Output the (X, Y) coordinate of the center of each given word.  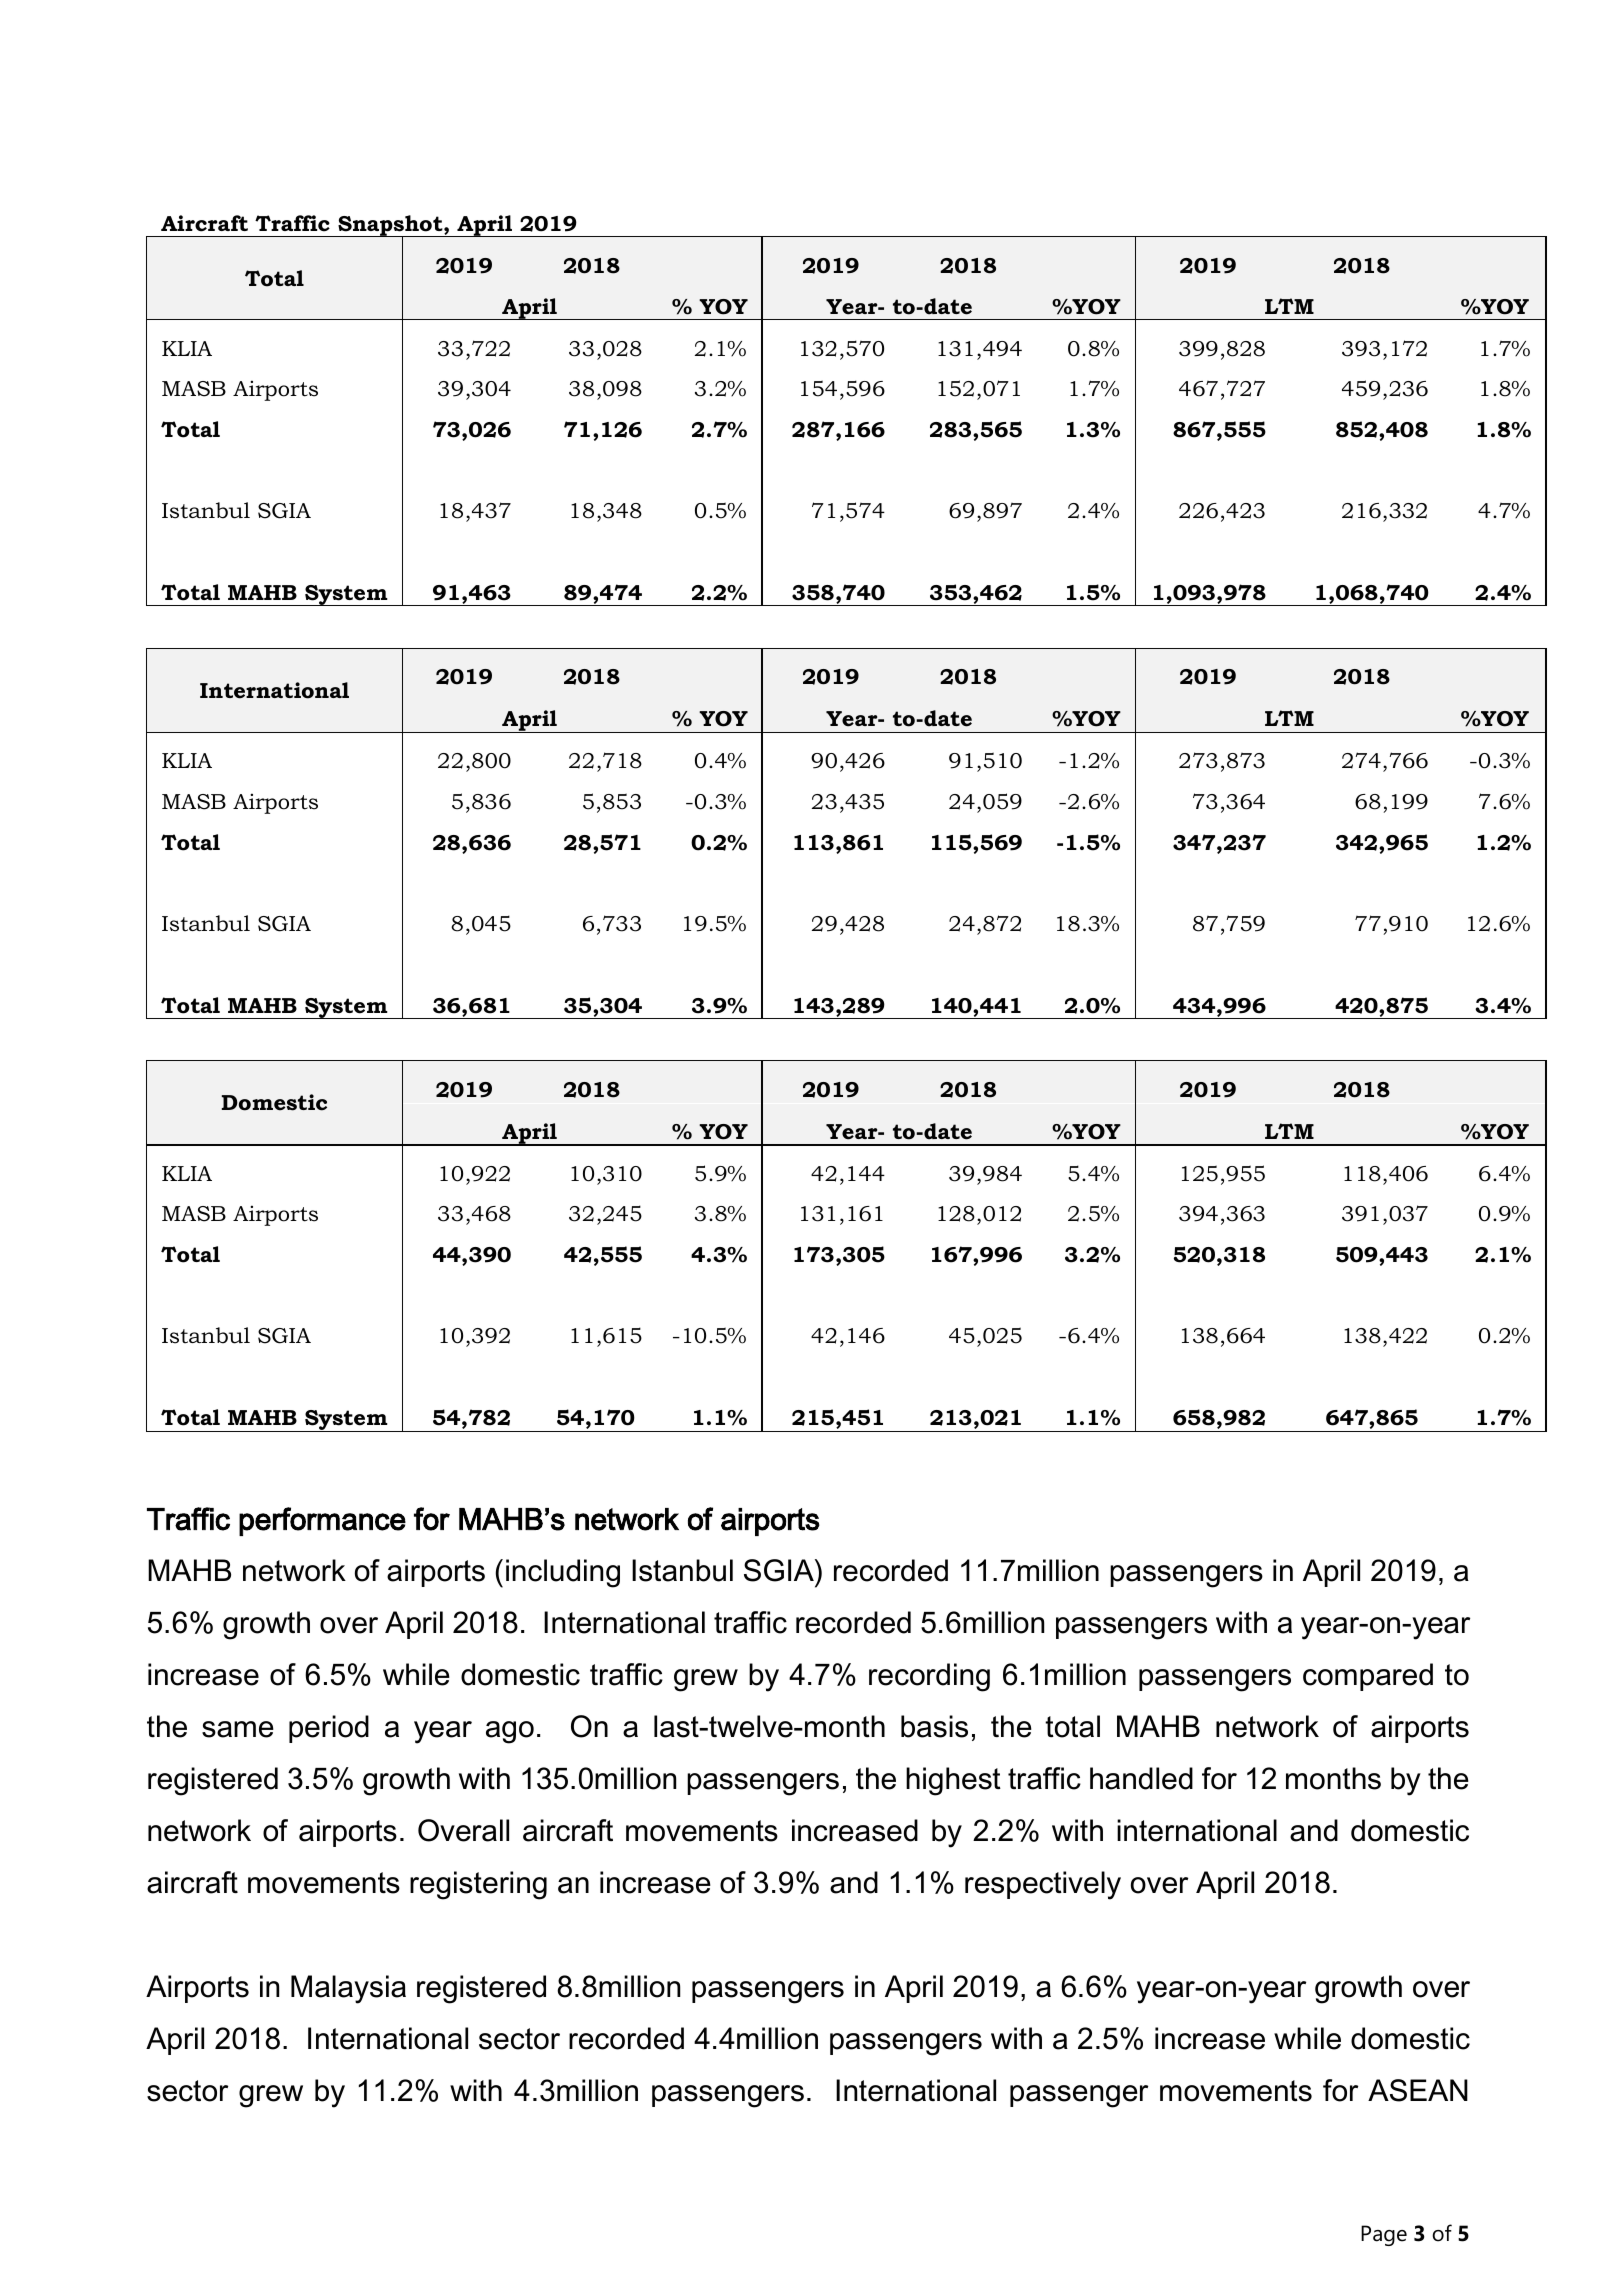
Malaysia (348, 1989)
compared (1368, 1677)
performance (322, 1521)
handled (1141, 1778)
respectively (1043, 1885)
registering (478, 1885)
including (563, 1573)
